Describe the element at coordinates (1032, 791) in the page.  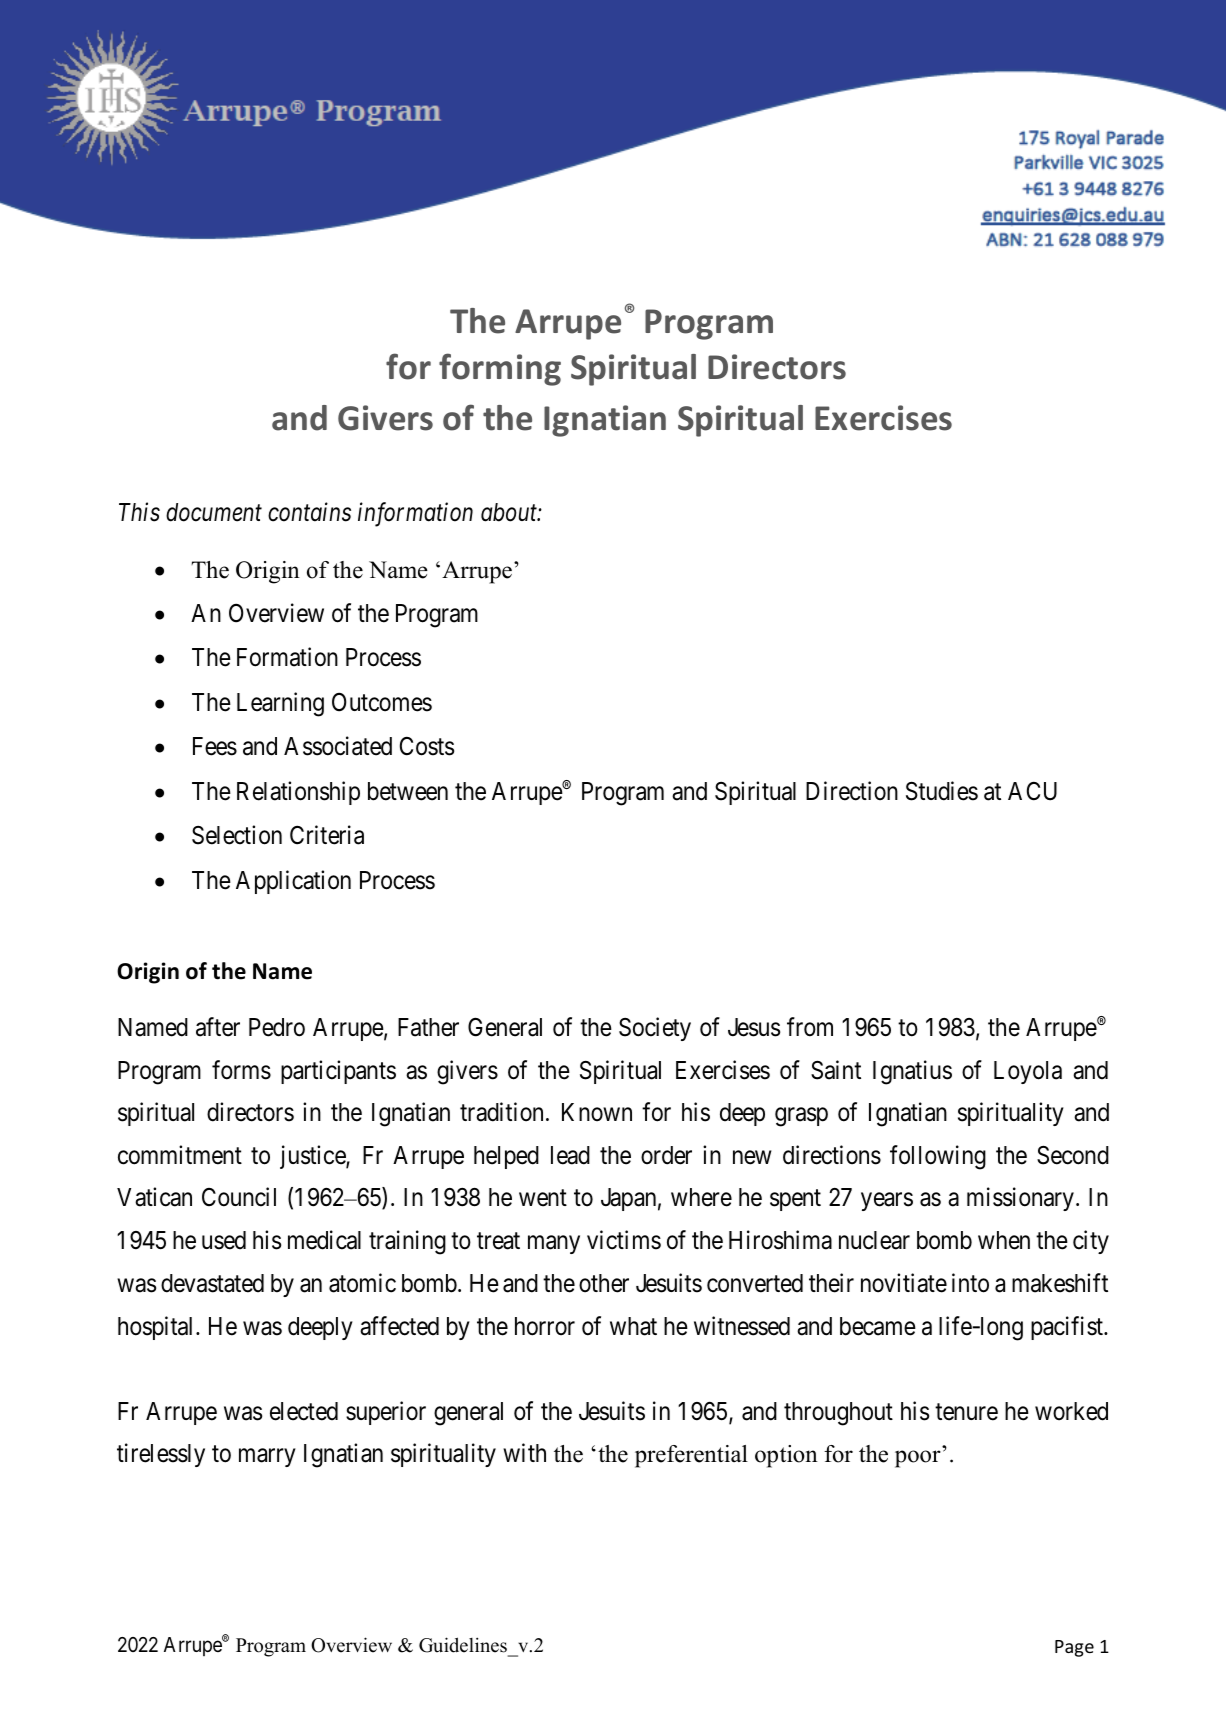
I see `ACU` at that location.
